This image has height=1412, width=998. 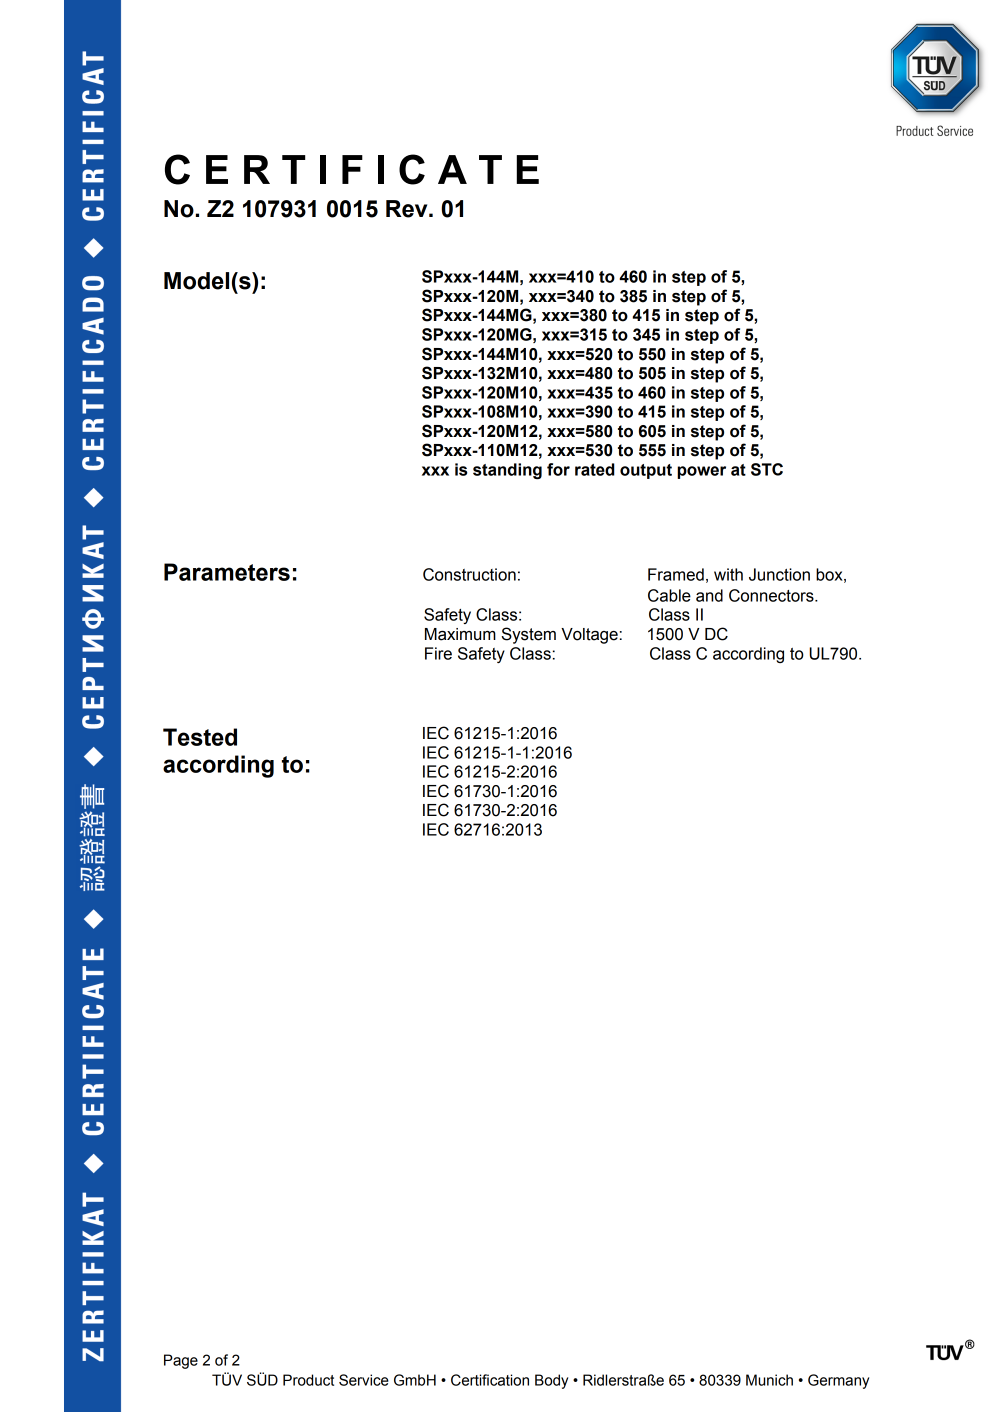 I want to click on Connectors, so click(x=772, y=595).
